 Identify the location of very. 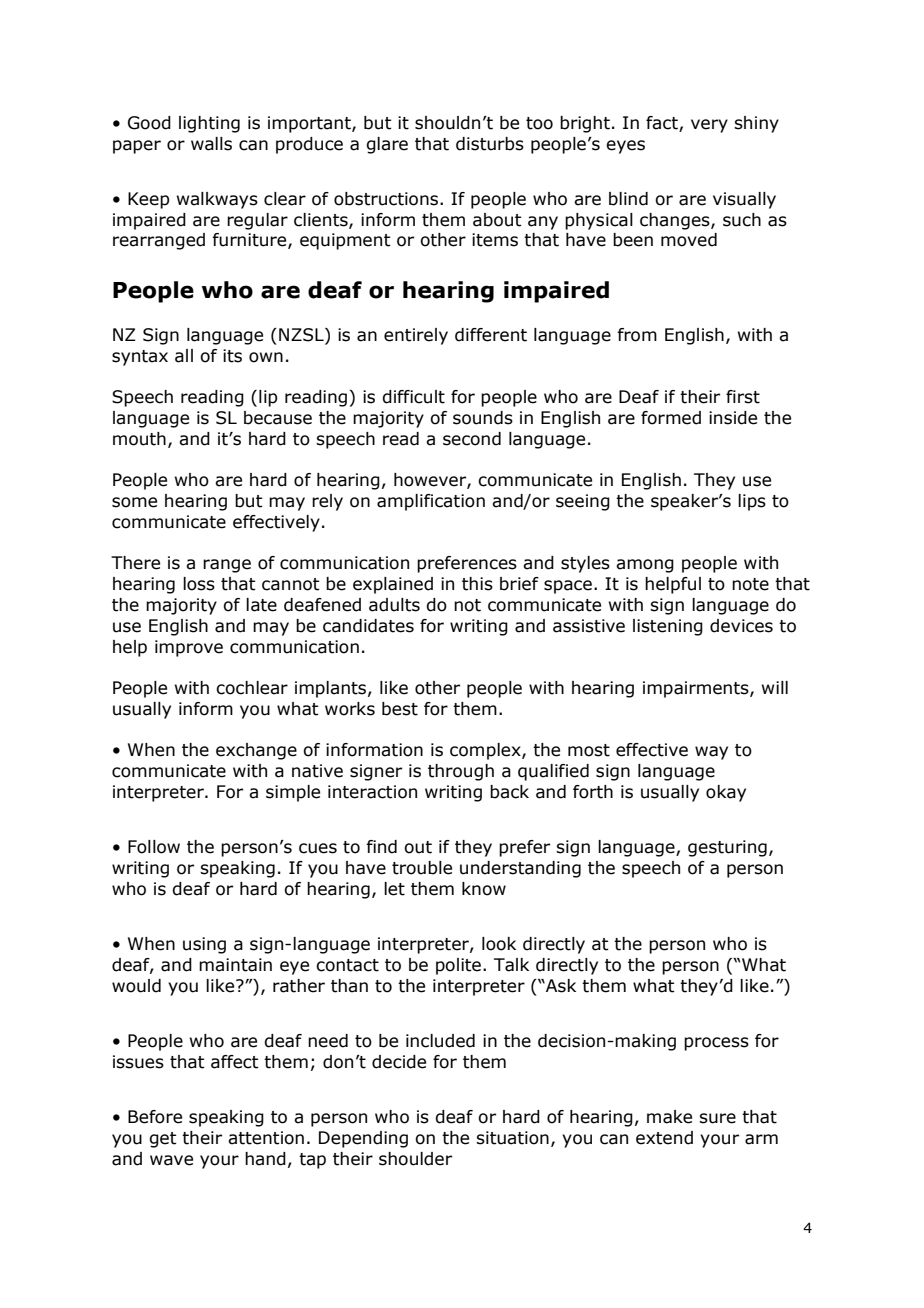
(709, 126).
